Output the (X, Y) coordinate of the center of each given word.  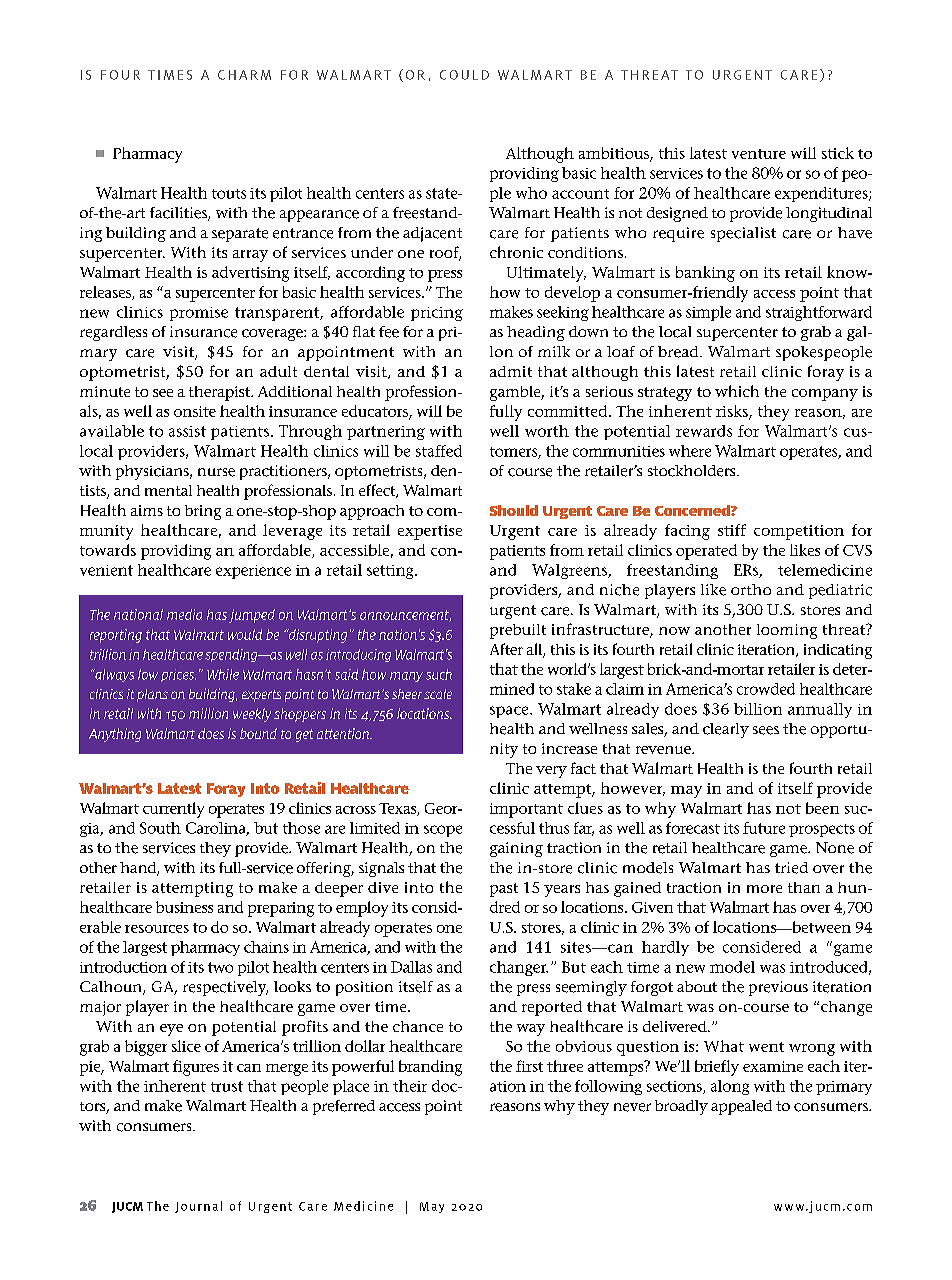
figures (196, 1068)
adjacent (432, 234)
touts (229, 194)
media (184, 614)
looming (787, 631)
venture (759, 154)
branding (430, 1068)
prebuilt (518, 631)
